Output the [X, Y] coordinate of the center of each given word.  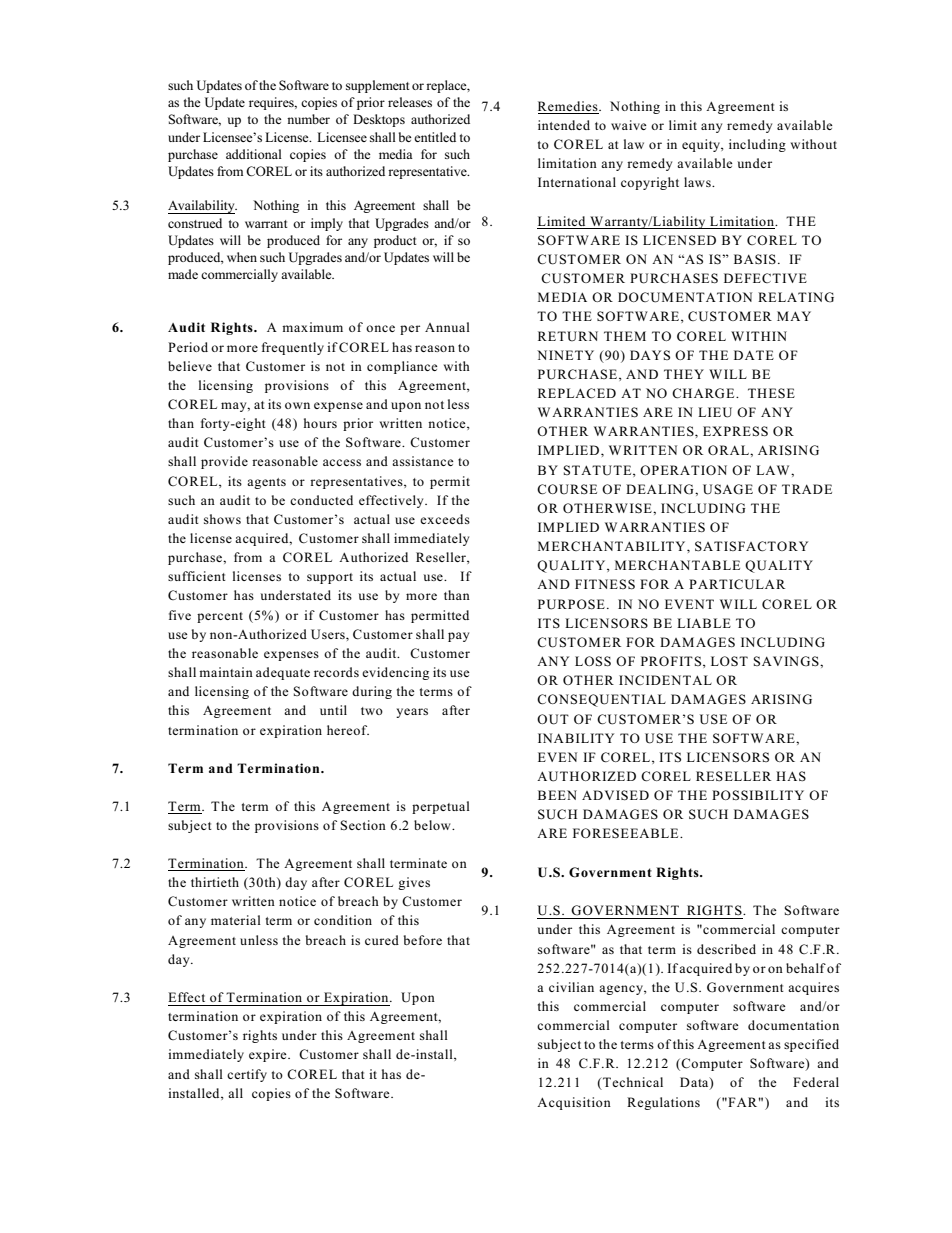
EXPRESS [735, 431]
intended [564, 125]
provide [224, 462]
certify [247, 1075]
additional [254, 154]
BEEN [557, 795]
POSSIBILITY [758, 795]
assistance [423, 461]
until [333, 710]
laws [698, 182]
